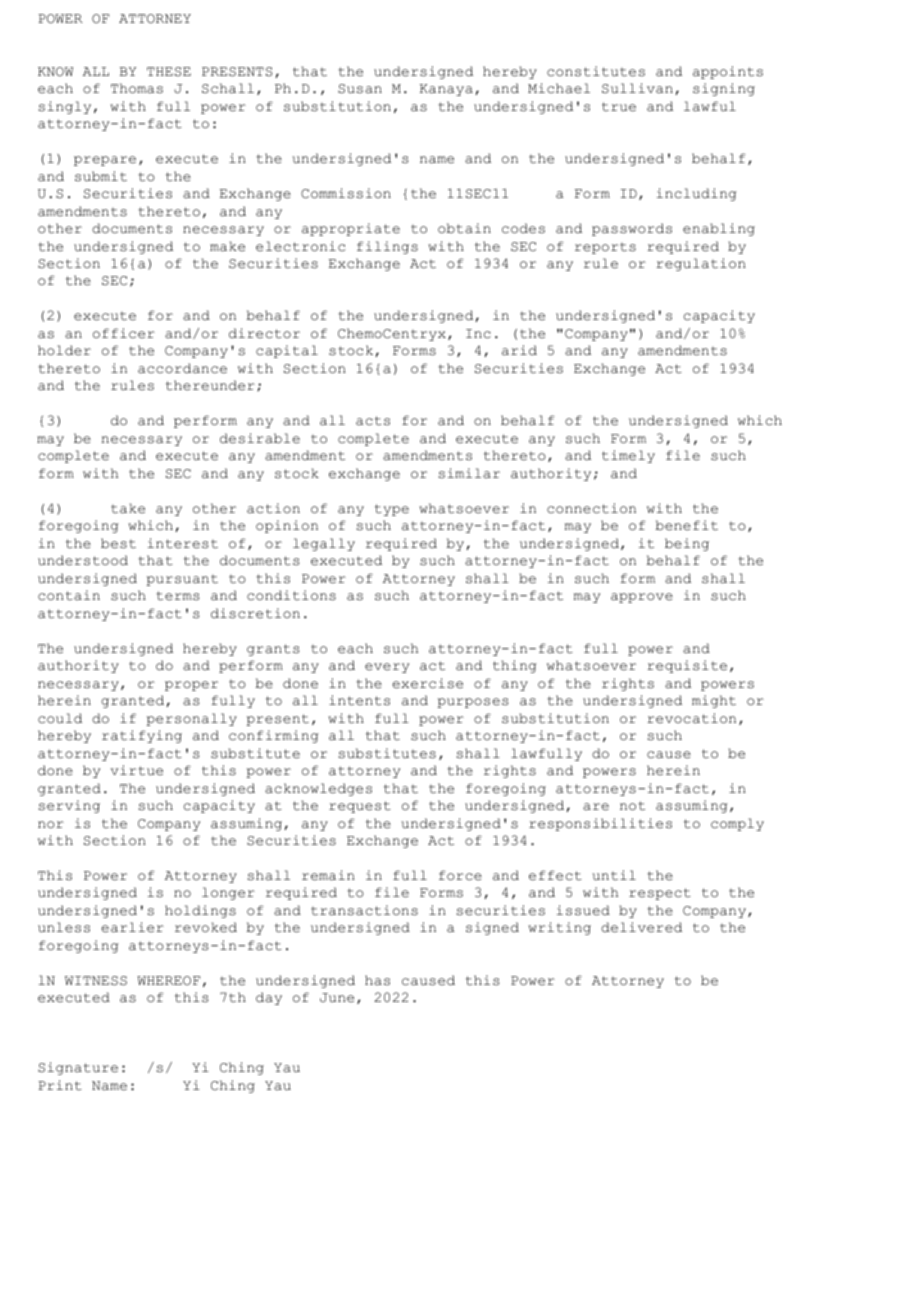 The height and width of the screenshot is (1308, 924). Describe the element at coordinates (359, 700) in the screenshot. I see `intents` at that location.
